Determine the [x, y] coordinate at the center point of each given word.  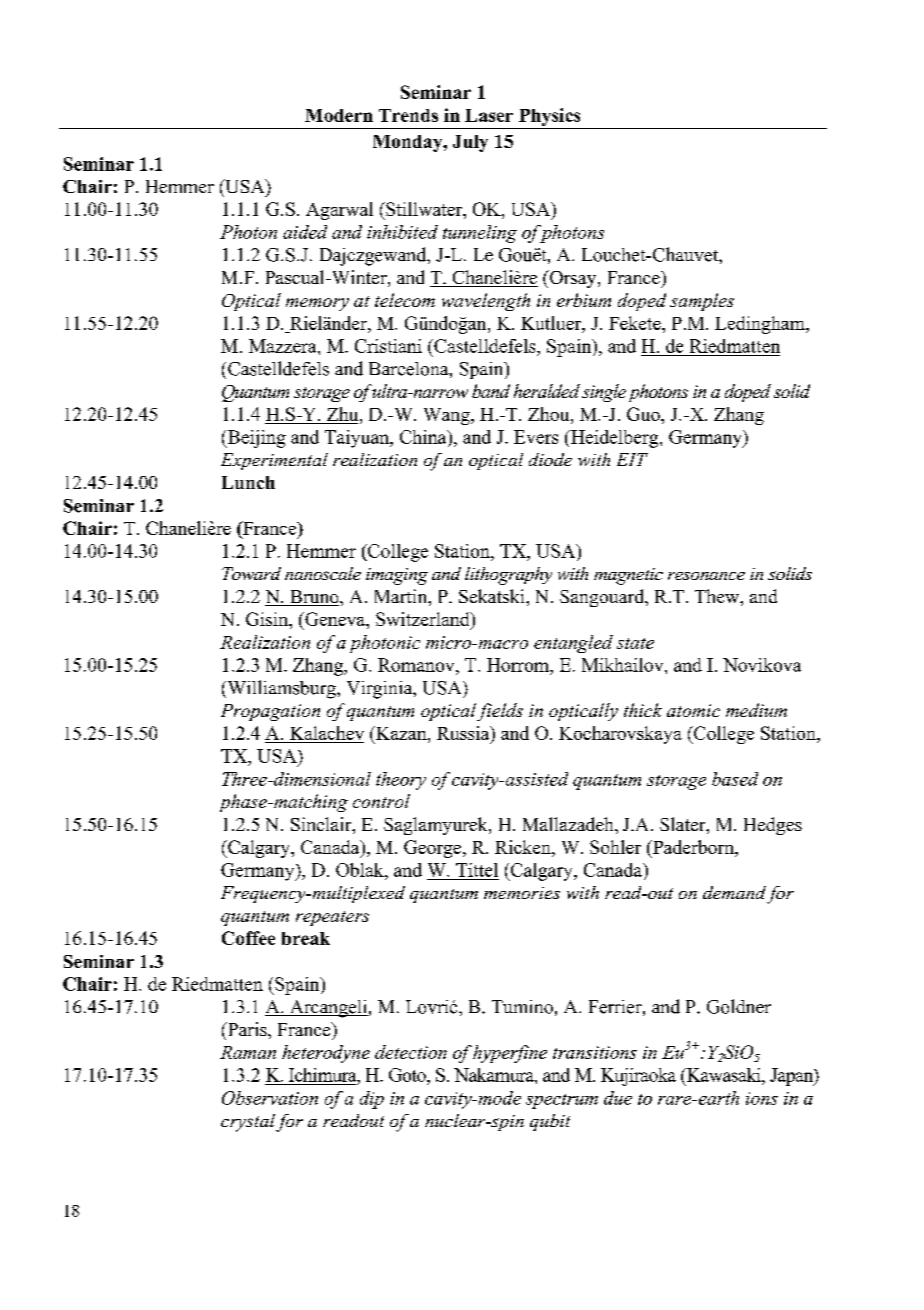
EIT [632, 459]
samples [702, 302]
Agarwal [339, 211]
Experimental [274, 461]
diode [550, 459]
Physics [550, 118]
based [735, 779]
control [381, 801]
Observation [270, 1098]
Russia [464, 734]
